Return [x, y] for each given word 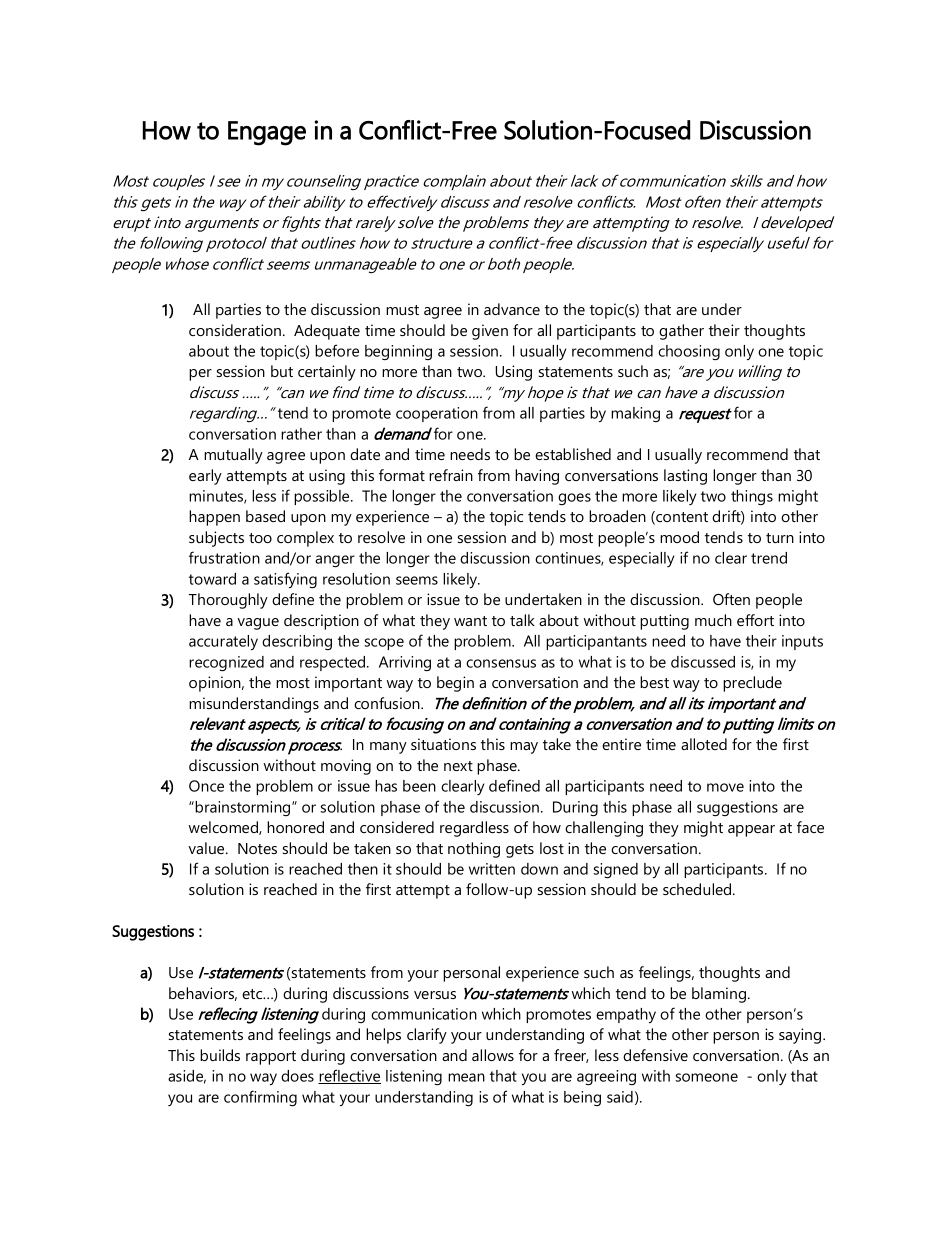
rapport [271, 1058]
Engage [267, 133]
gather [681, 332]
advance [512, 309]
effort [755, 620]
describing [297, 642]
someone [706, 1077]
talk [522, 620]
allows [493, 1055]
